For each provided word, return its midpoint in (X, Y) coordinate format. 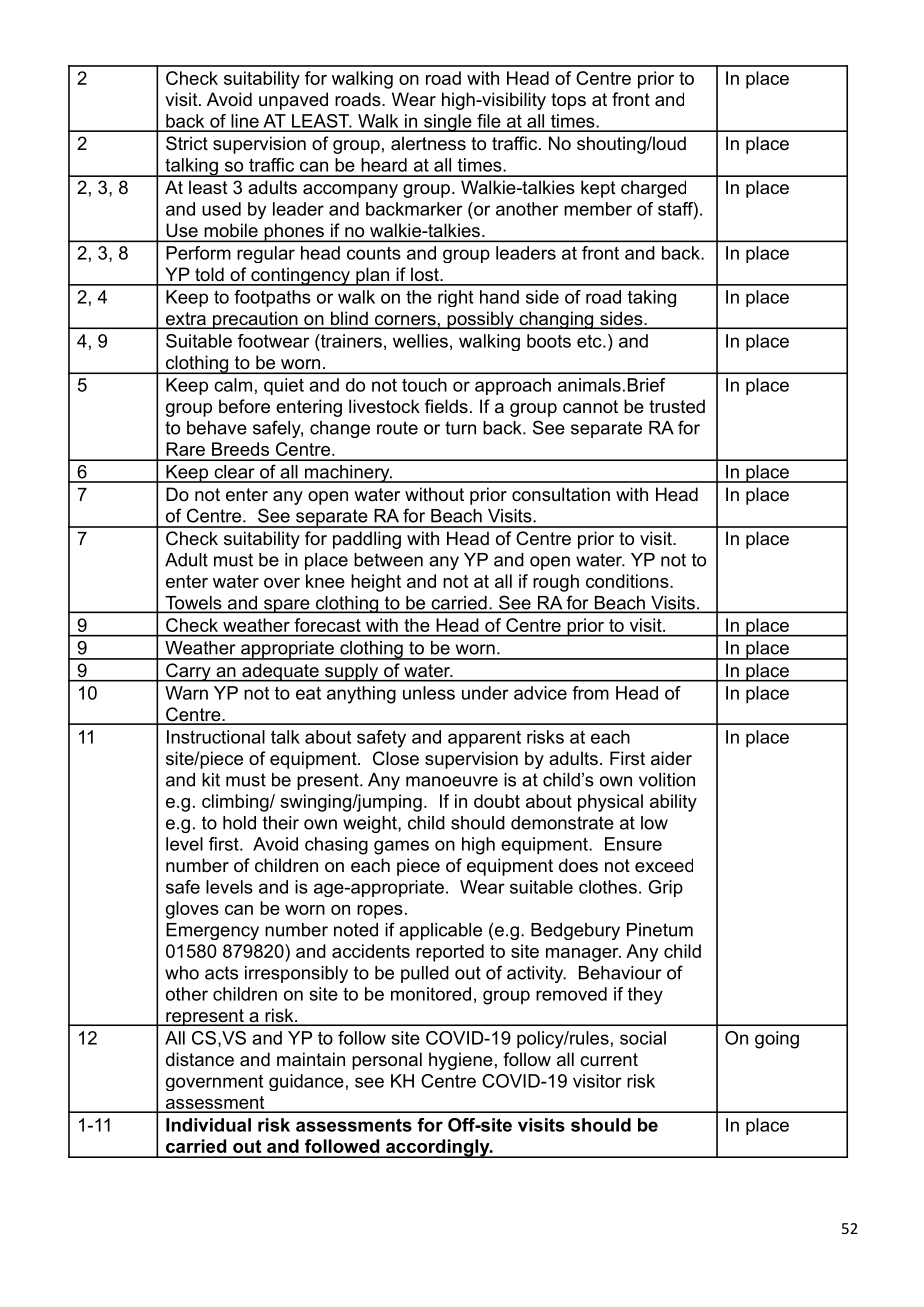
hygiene (461, 1061)
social (643, 1038)
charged (653, 189)
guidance (306, 1082)
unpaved (293, 101)
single (447, 123)
